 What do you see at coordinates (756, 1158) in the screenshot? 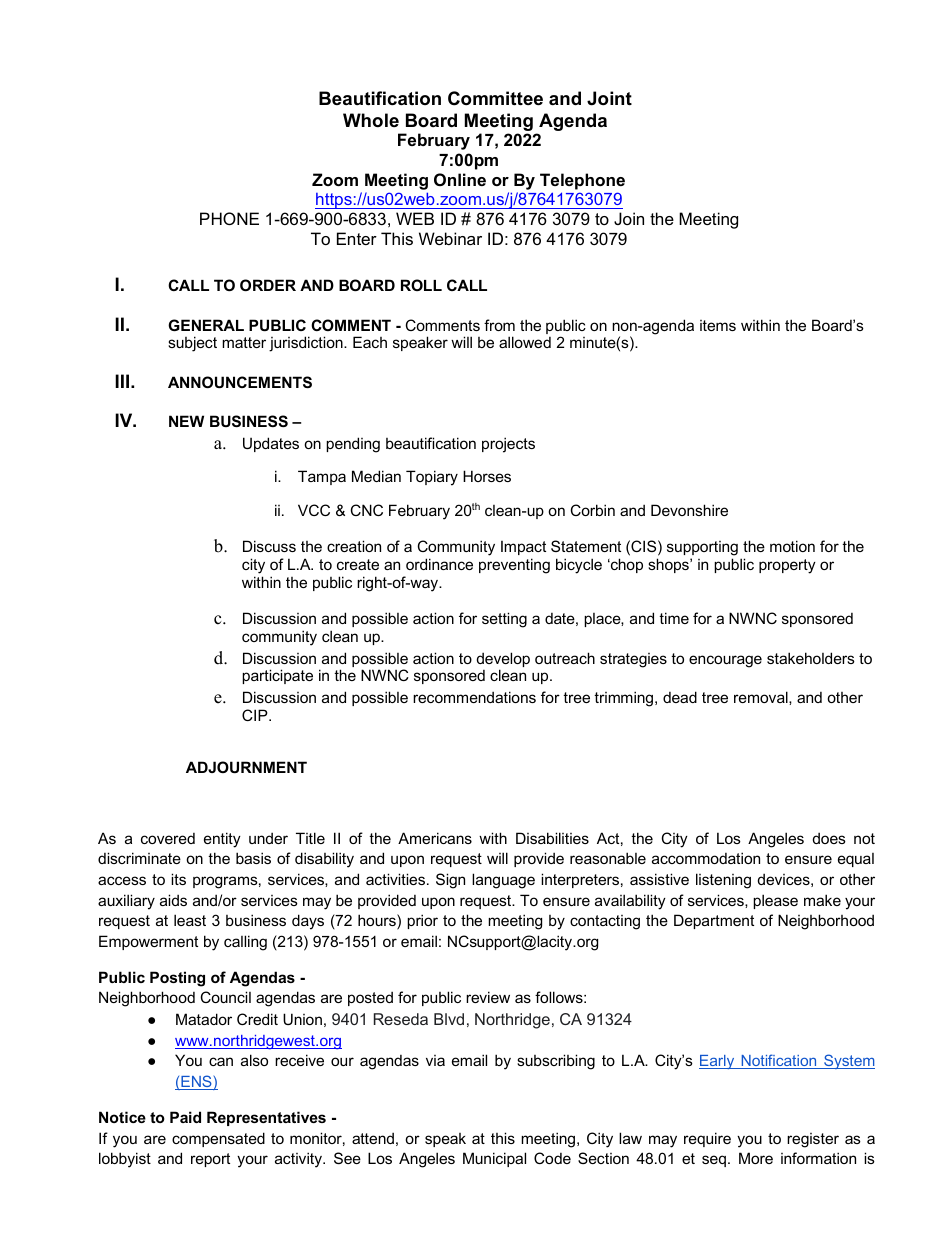
I see `More` at bounding box center [756, 1158].
